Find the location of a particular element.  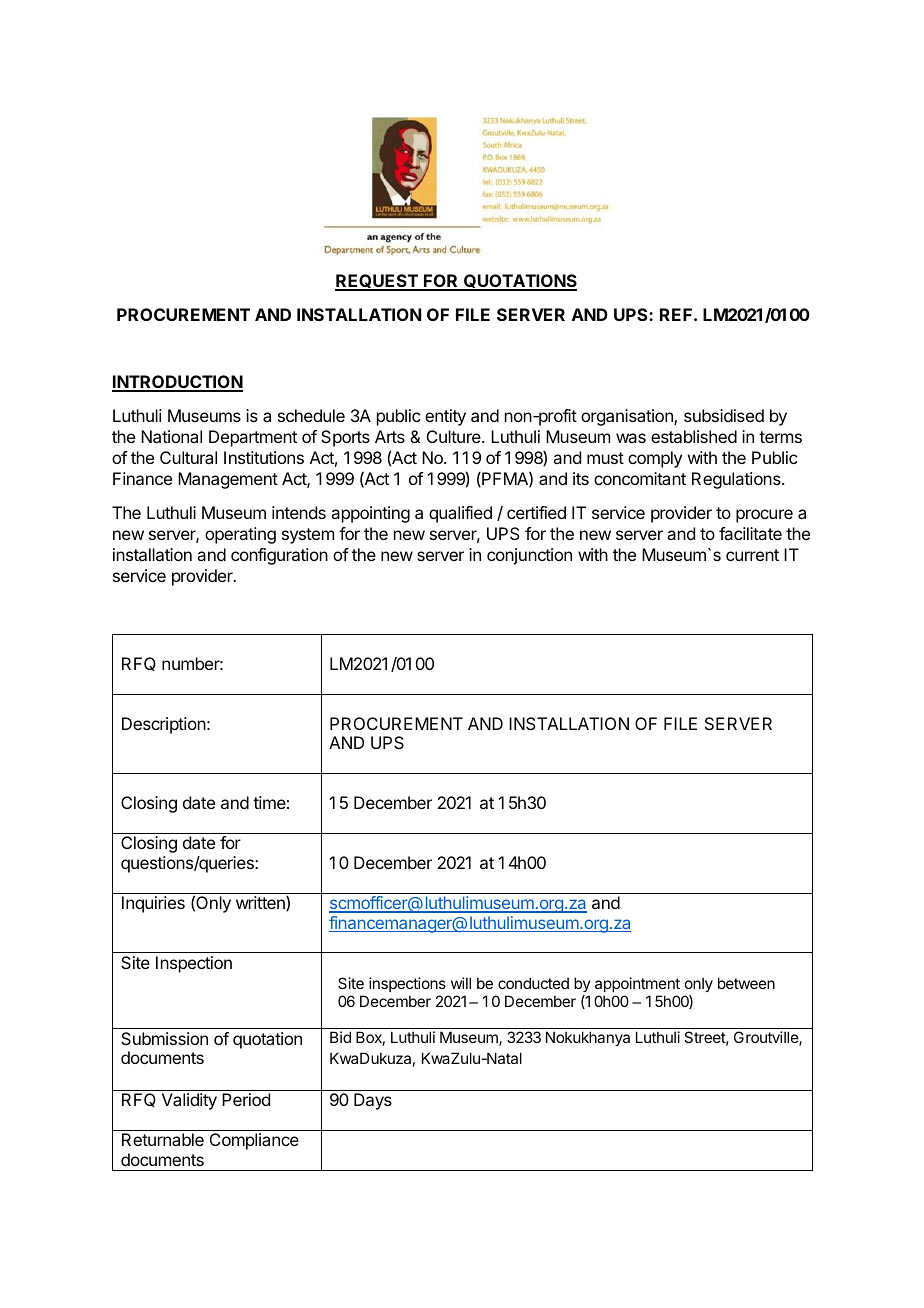

REF is located at coordinates (677, 314).
